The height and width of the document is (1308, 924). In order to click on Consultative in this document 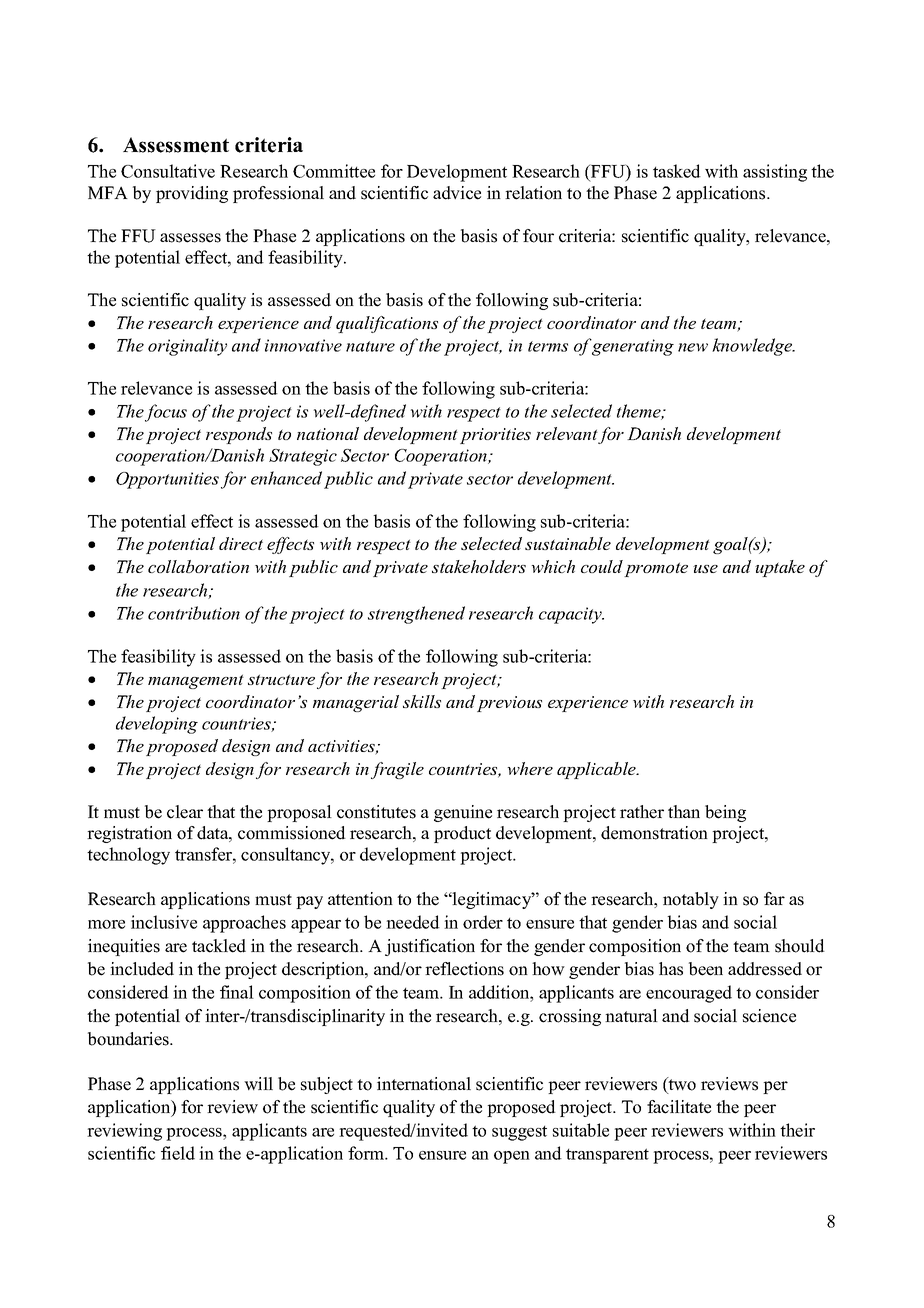, I will do `click(168, 171)`.
